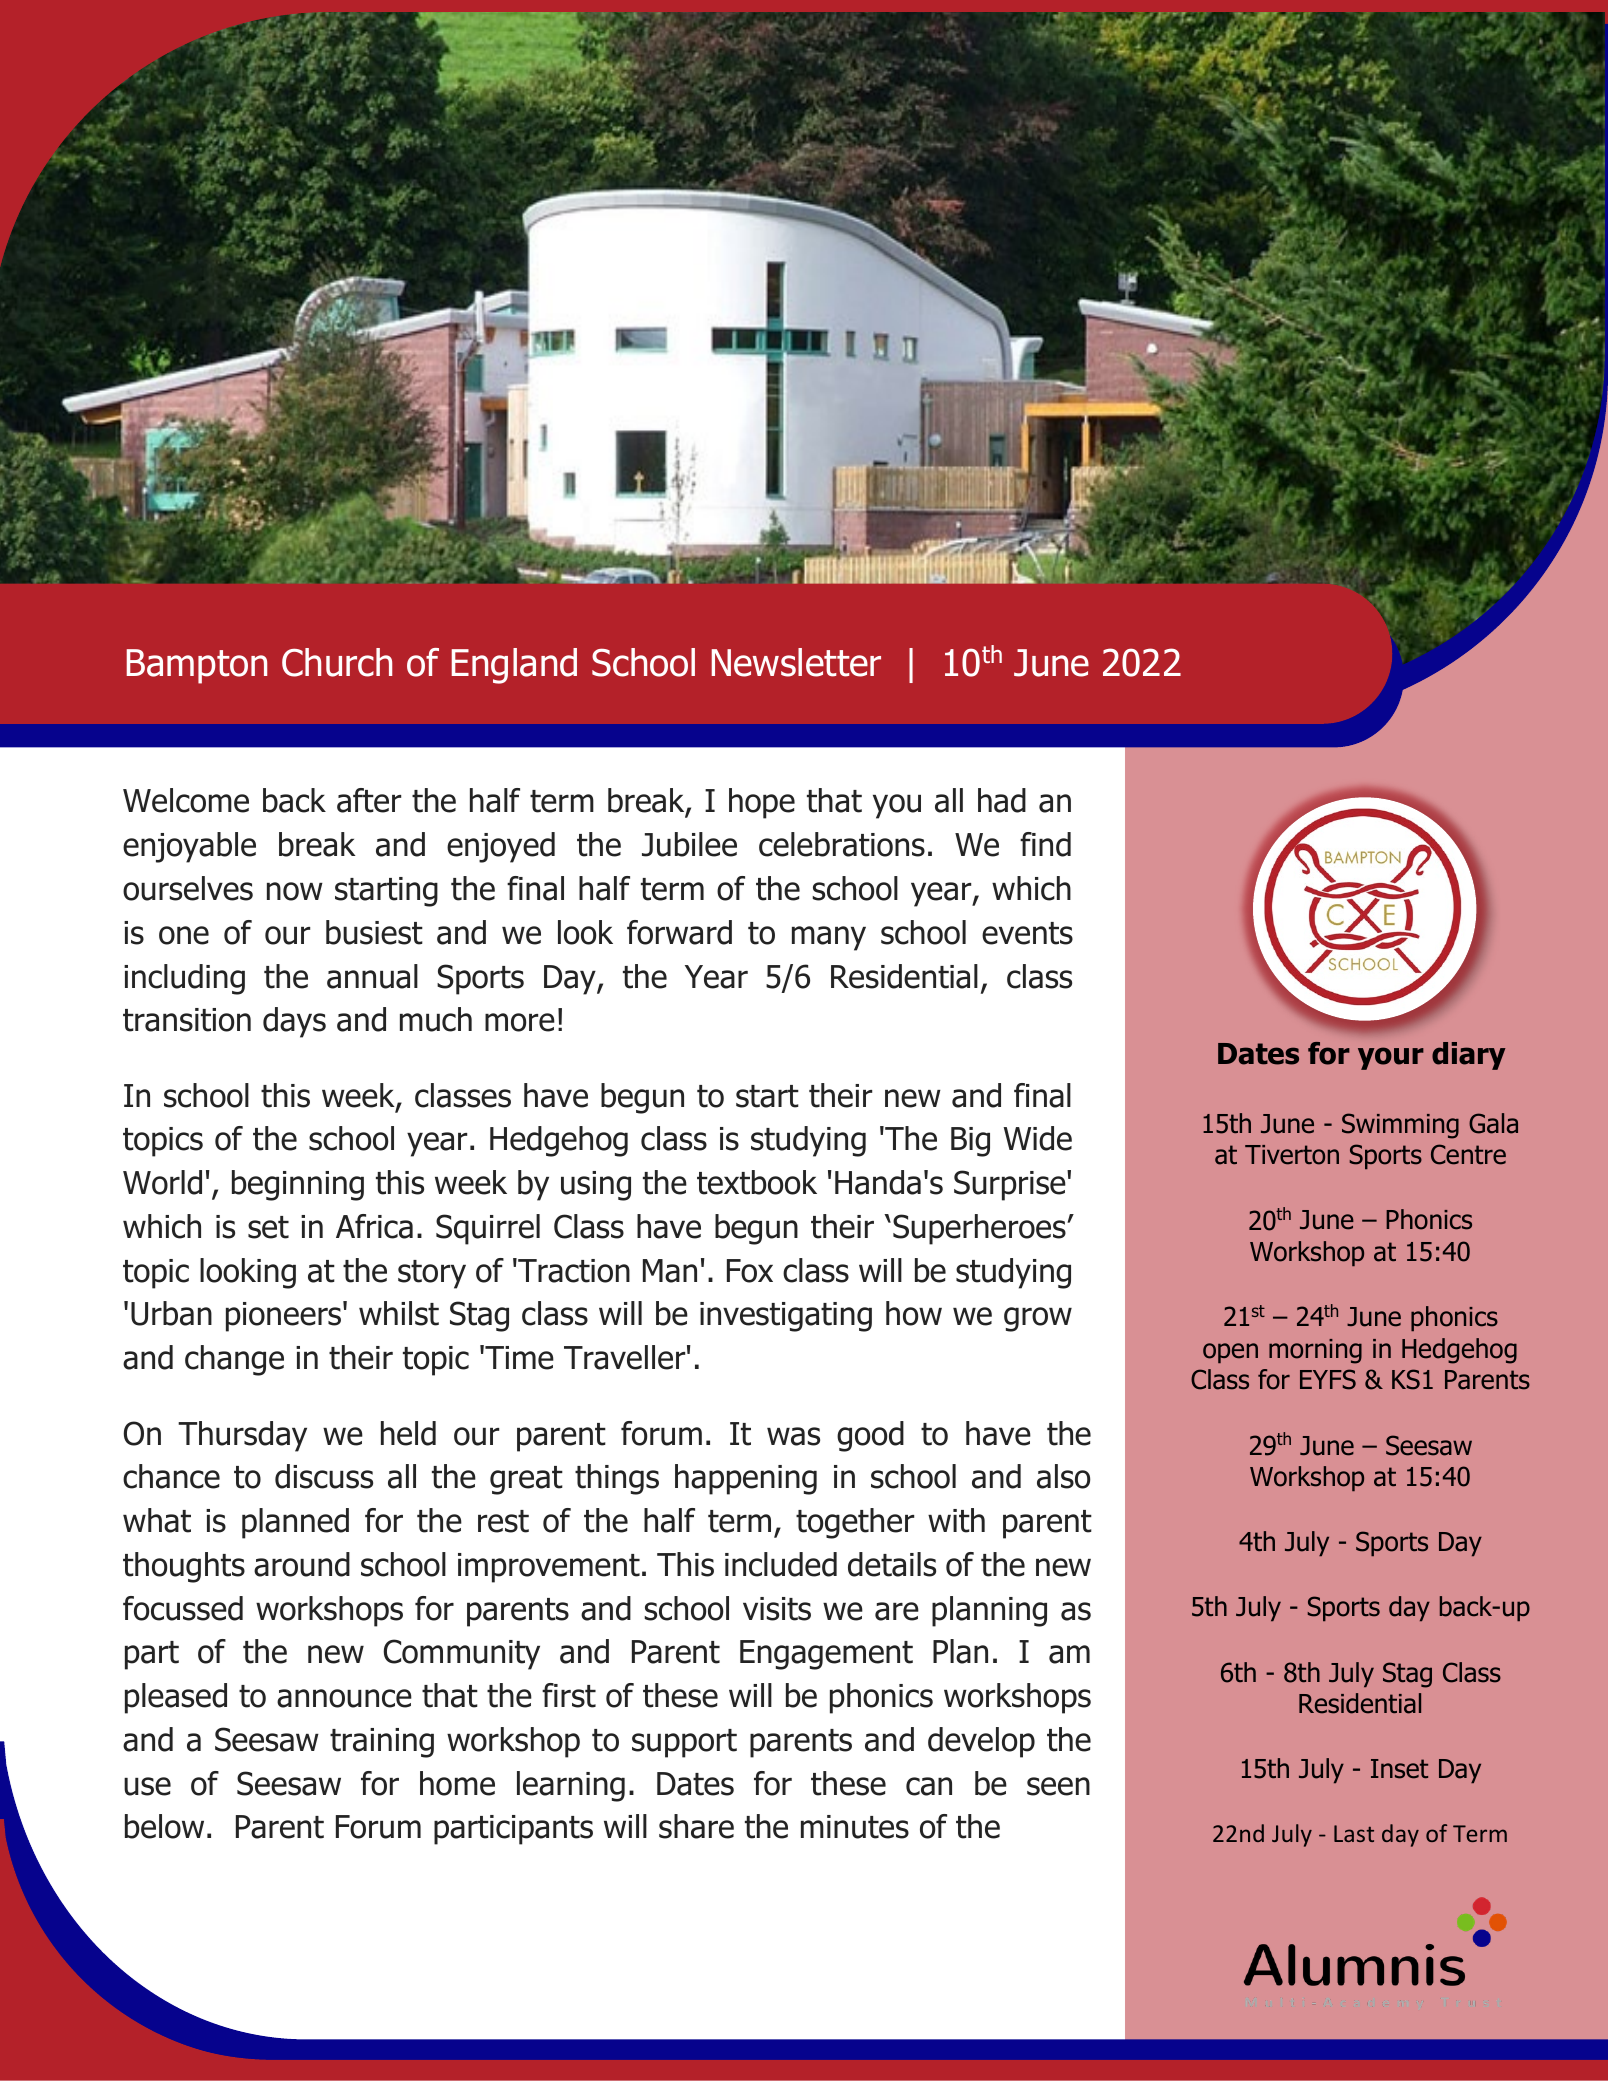 This screenshot has height=2081, width=1608. What do you see at coordinates (1315, 1351) in the screenshot?
I see `morning` at bounding box center [1315, 1351].
